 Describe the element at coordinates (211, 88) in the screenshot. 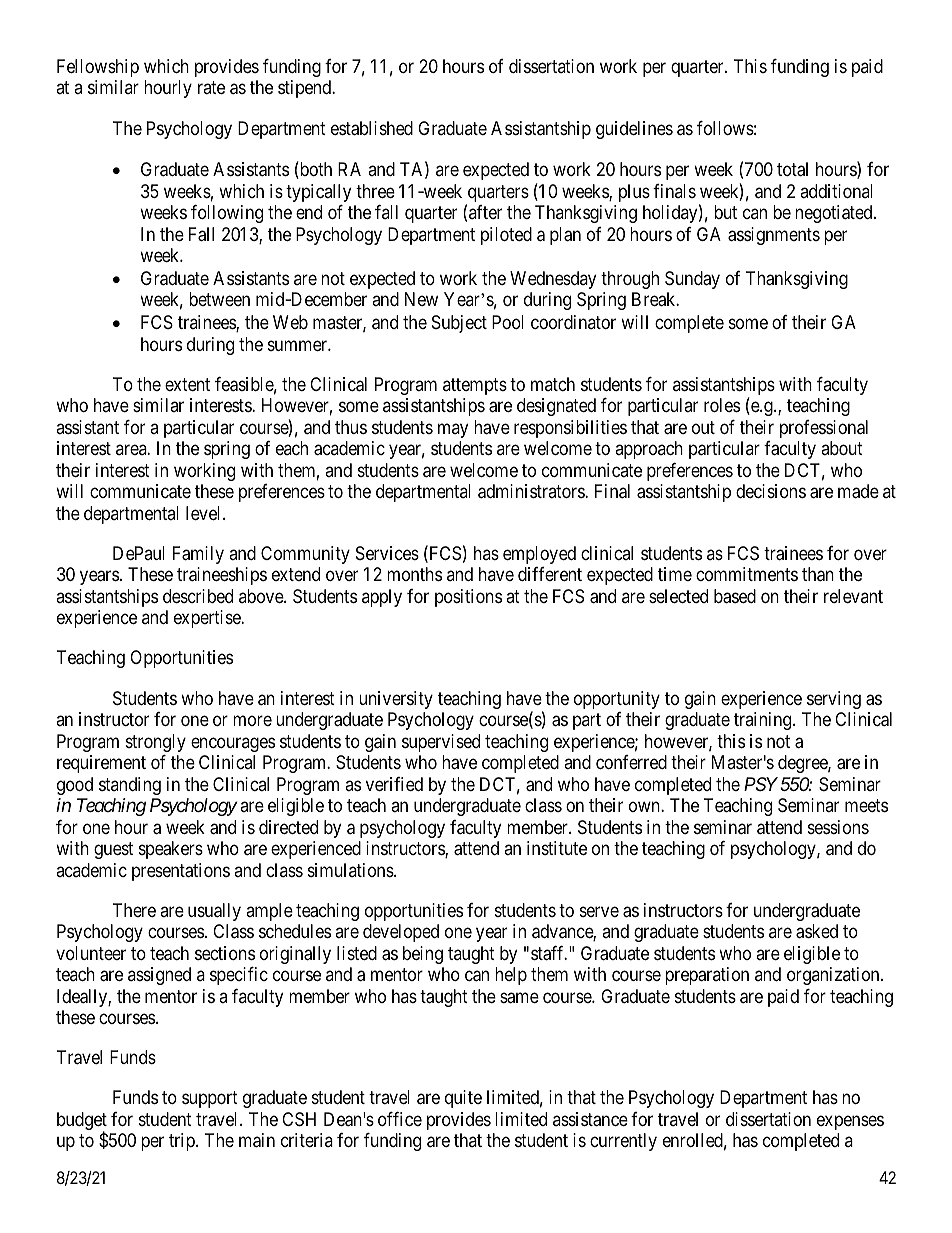

I see `rate` at that location.
